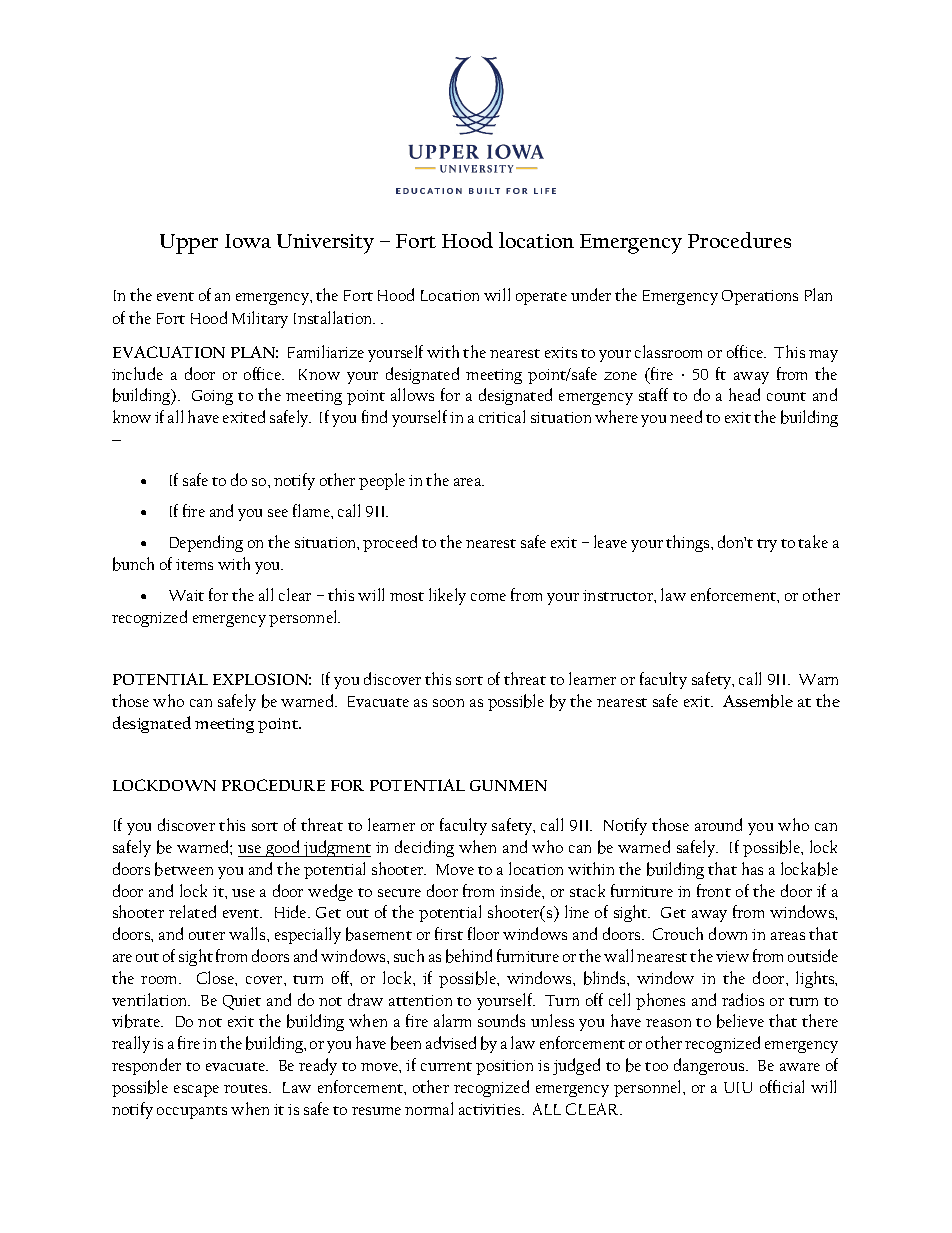 Image resolution: width=952 pixels, height=1233 pixels. Describe the element at coordinates (189, 244) in the image. I see `Upper` at that location.
